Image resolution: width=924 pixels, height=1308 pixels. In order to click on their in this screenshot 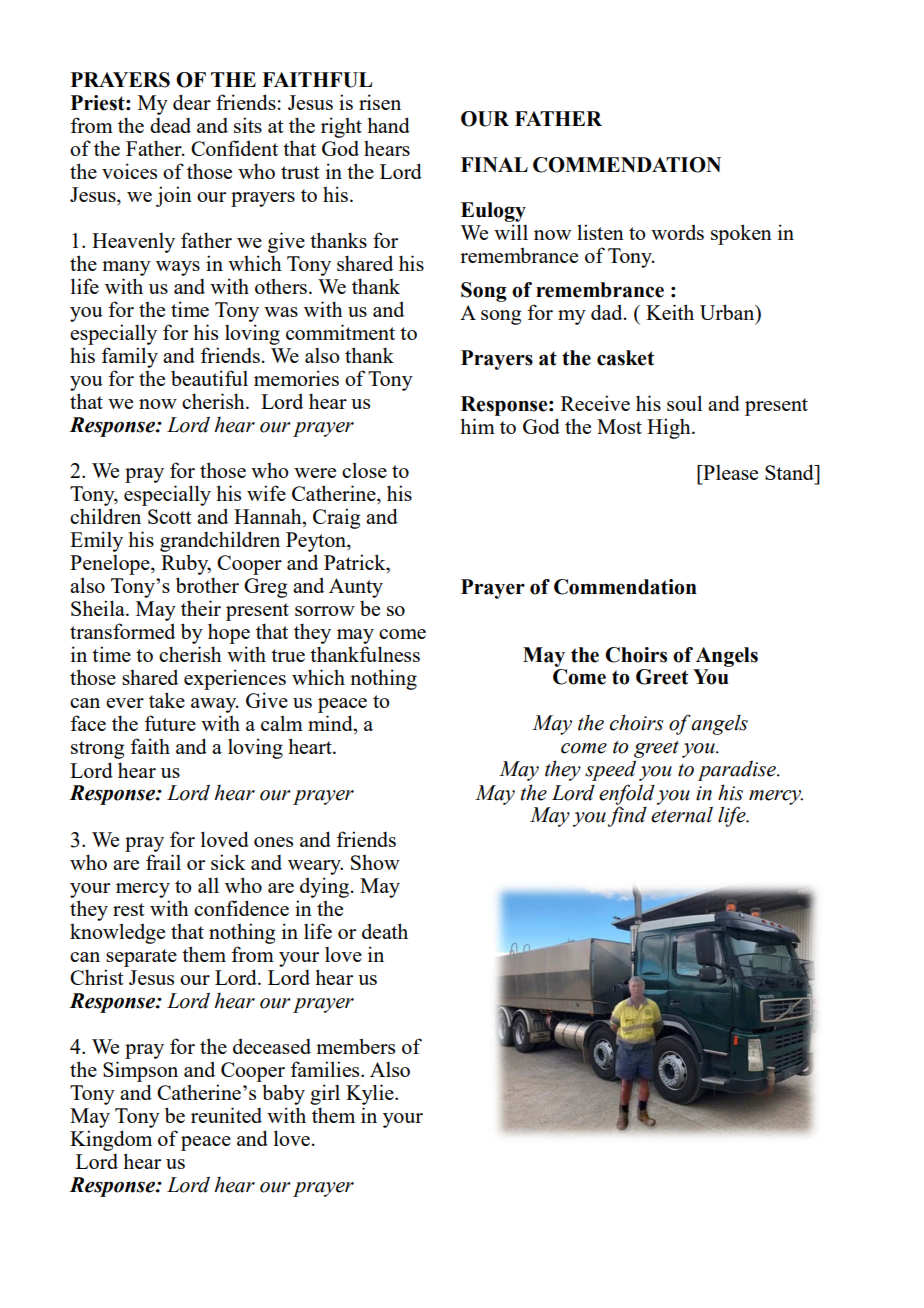, I will do `click(201, 608)`.
